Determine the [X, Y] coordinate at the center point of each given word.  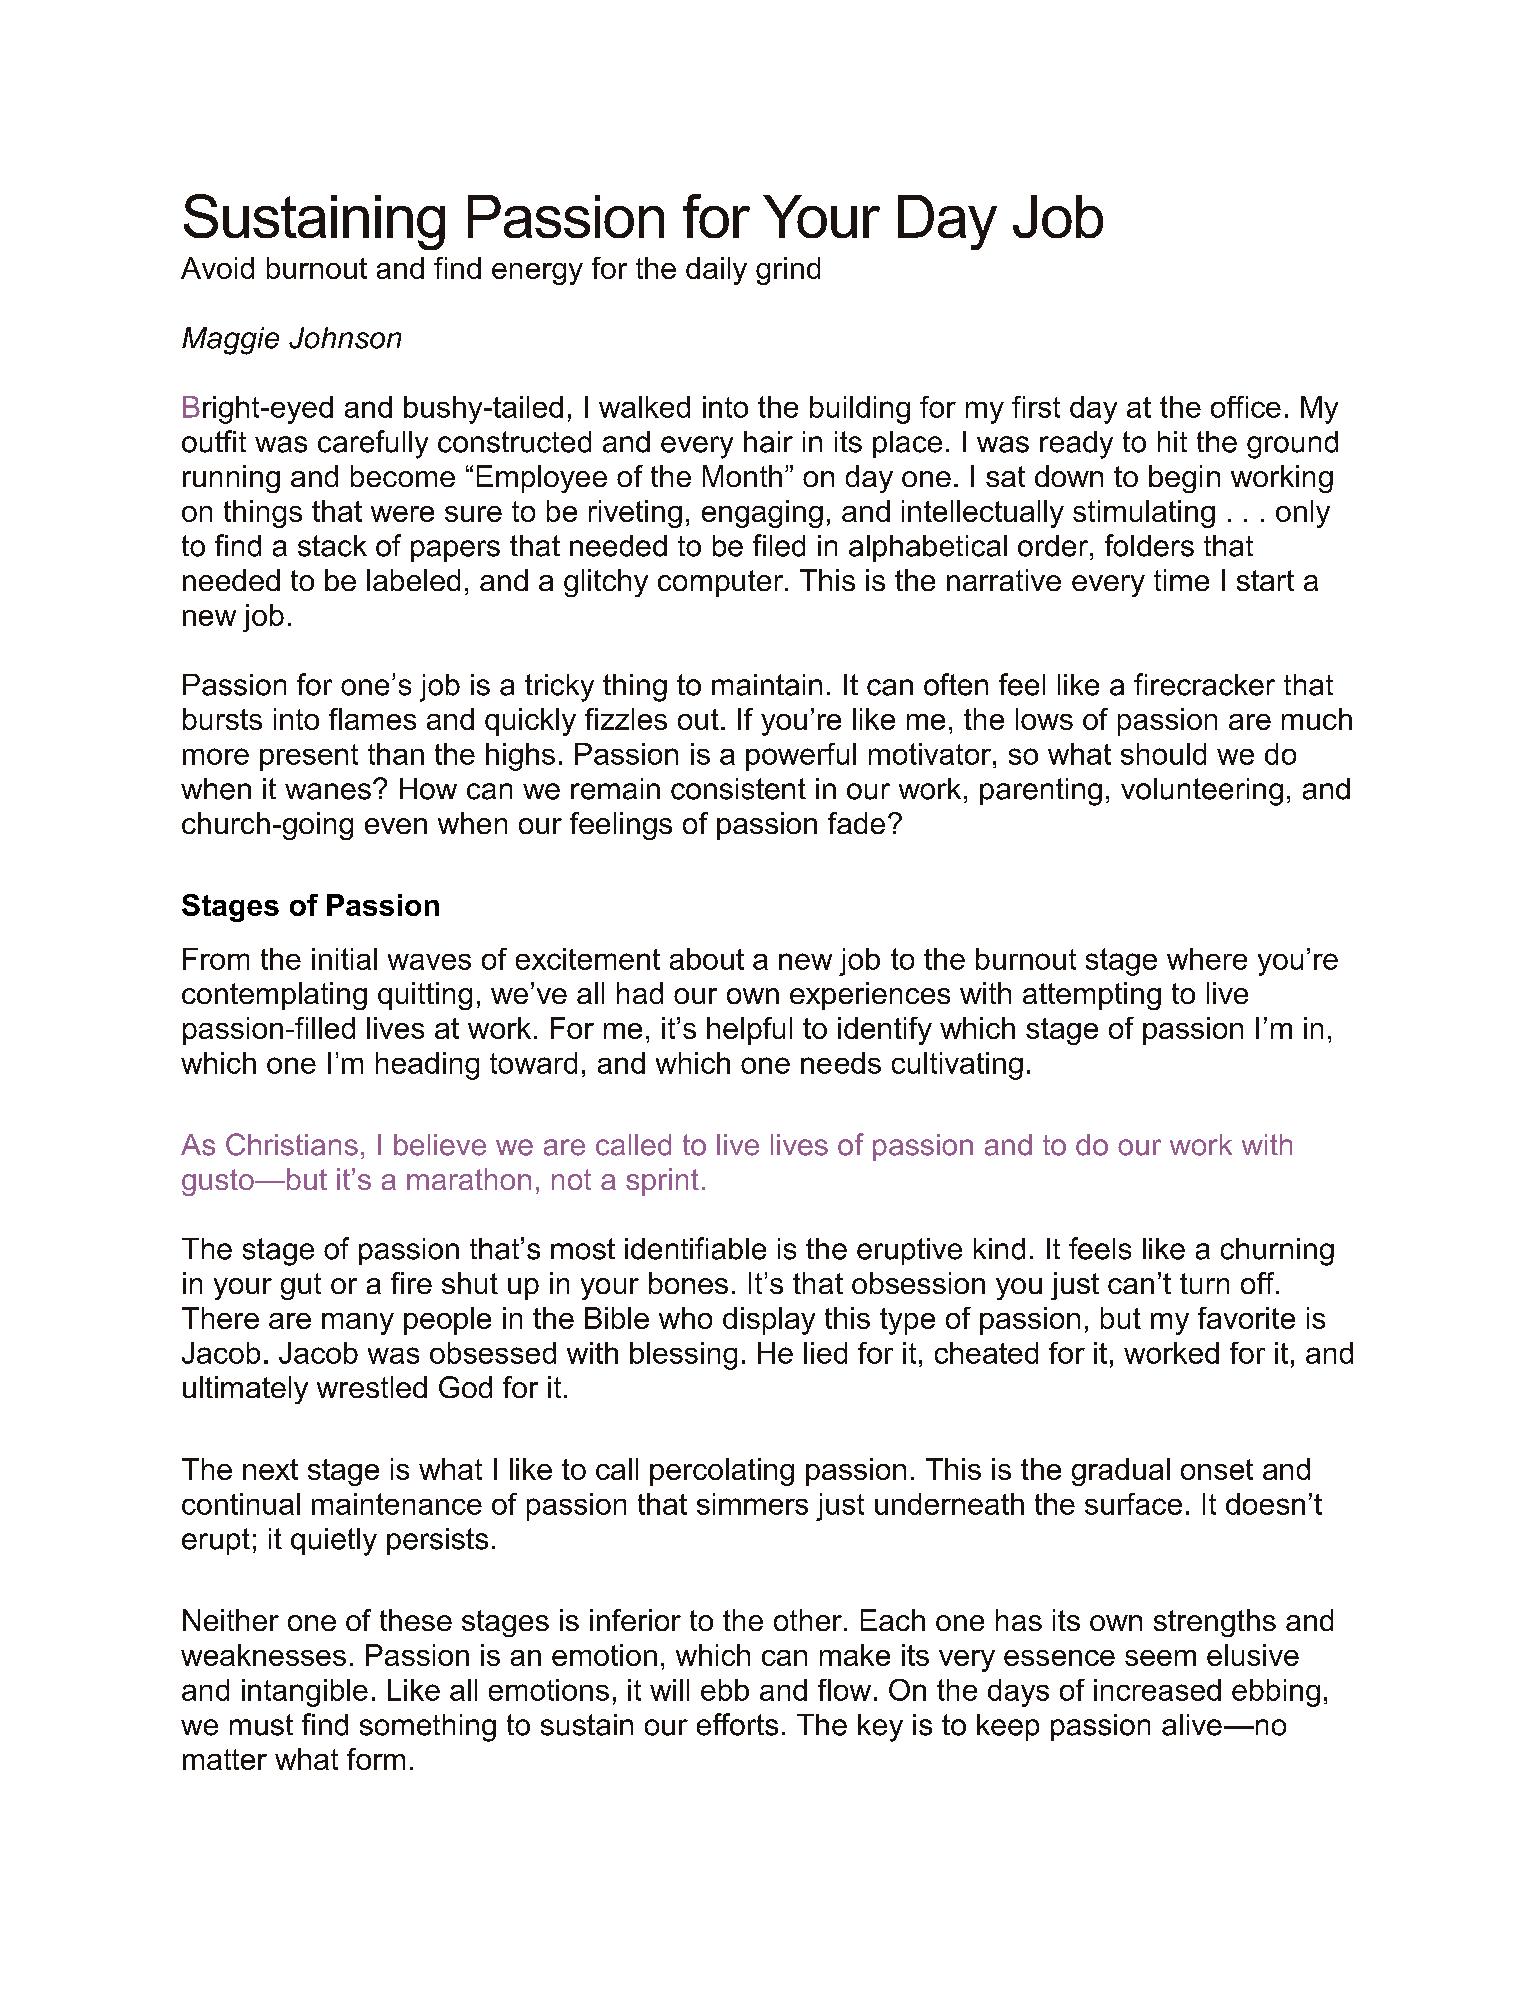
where [1207, 959]
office [1246, 407]
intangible [305, 1693]
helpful [749, 1031]
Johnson [345, 338]
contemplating [274, 996]
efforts [737, 1724]
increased [1157, 1690]
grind [788, 271]
